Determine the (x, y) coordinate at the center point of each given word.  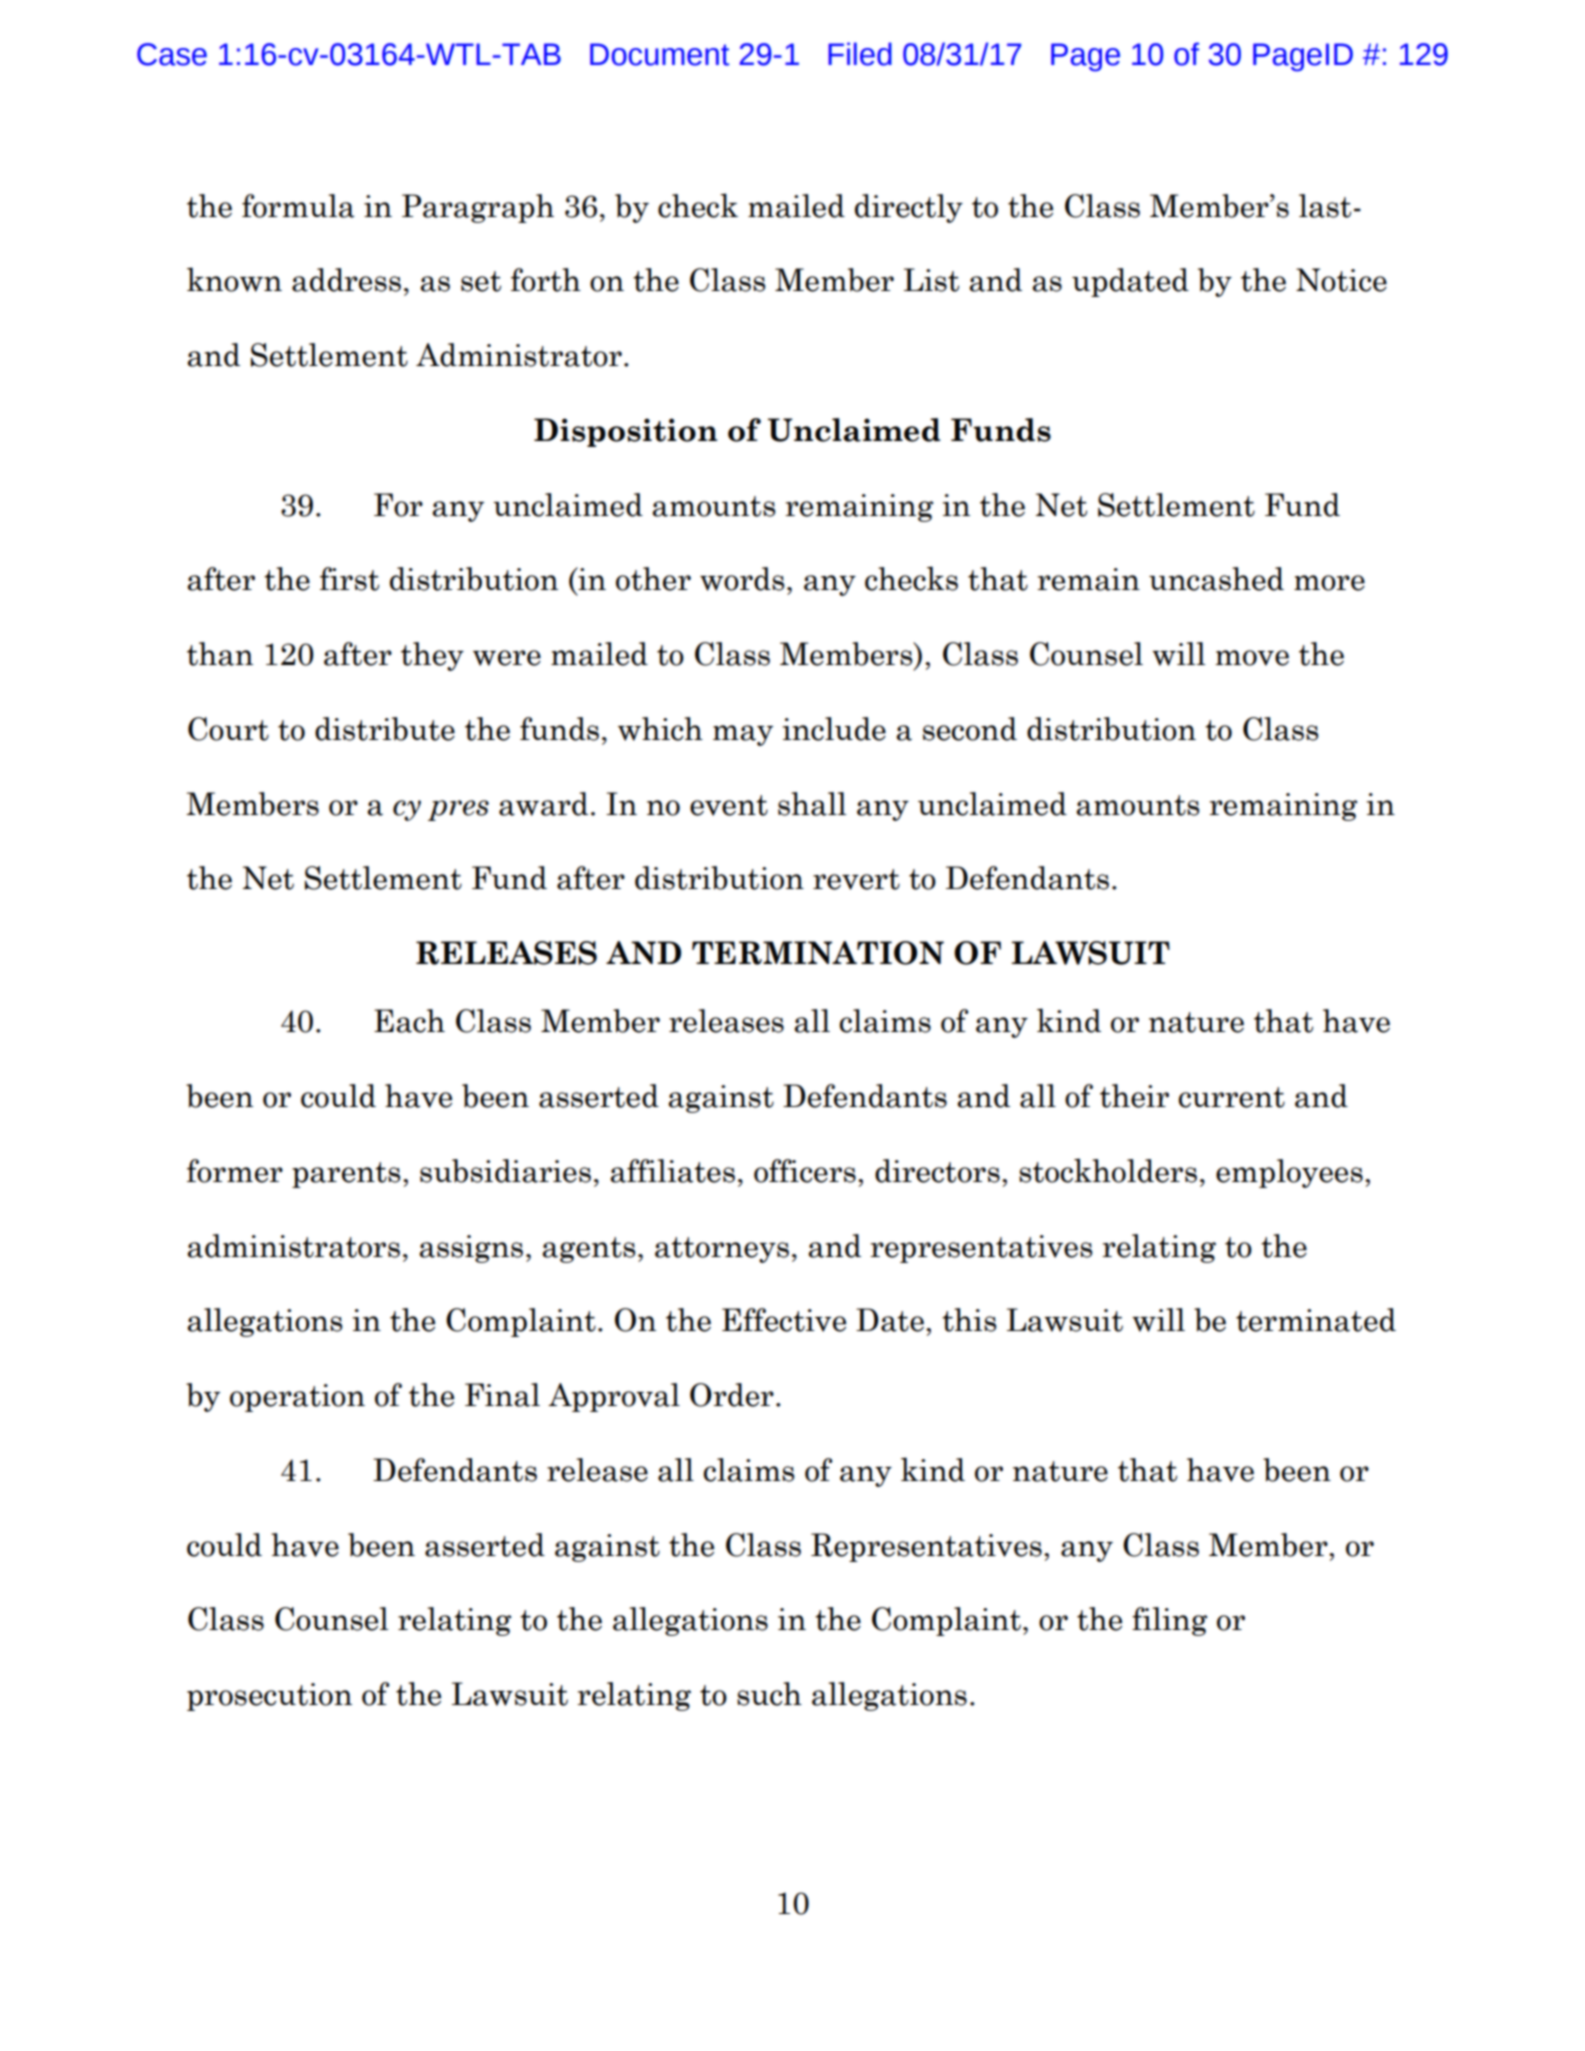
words (742, 579)
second (970, 729)
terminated (1316, 1320)
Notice (1341, 280)
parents (346, 1175)
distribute (385, 729)
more (1329, 583)
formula (298, 206)
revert (856, 879)
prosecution (269, 1697)
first (349, 579)
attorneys (722, 1250)
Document (659, 54)
